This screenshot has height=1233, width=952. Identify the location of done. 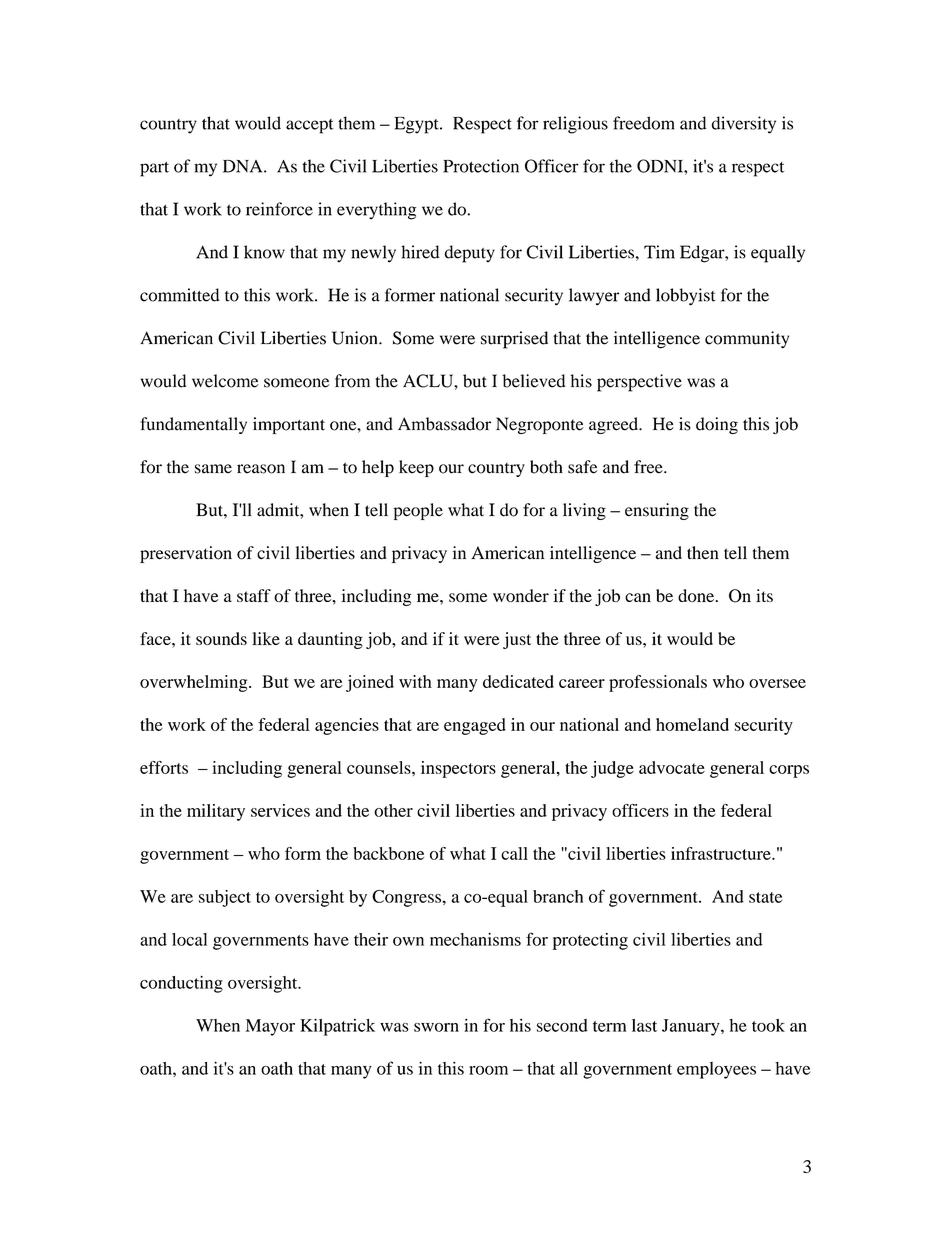
(697, 595).
